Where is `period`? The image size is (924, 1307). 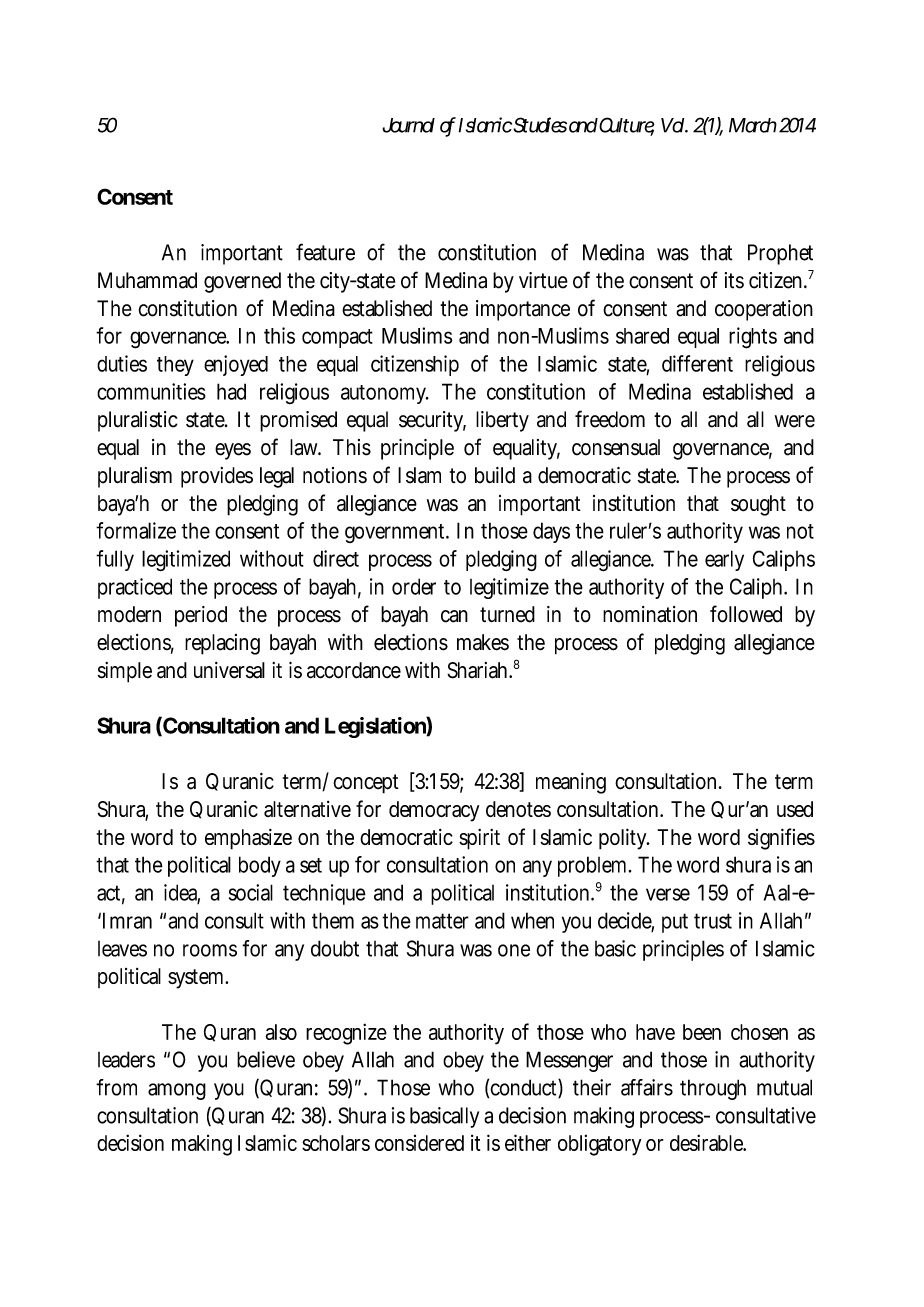
period is located at coordinates (201, 616).
